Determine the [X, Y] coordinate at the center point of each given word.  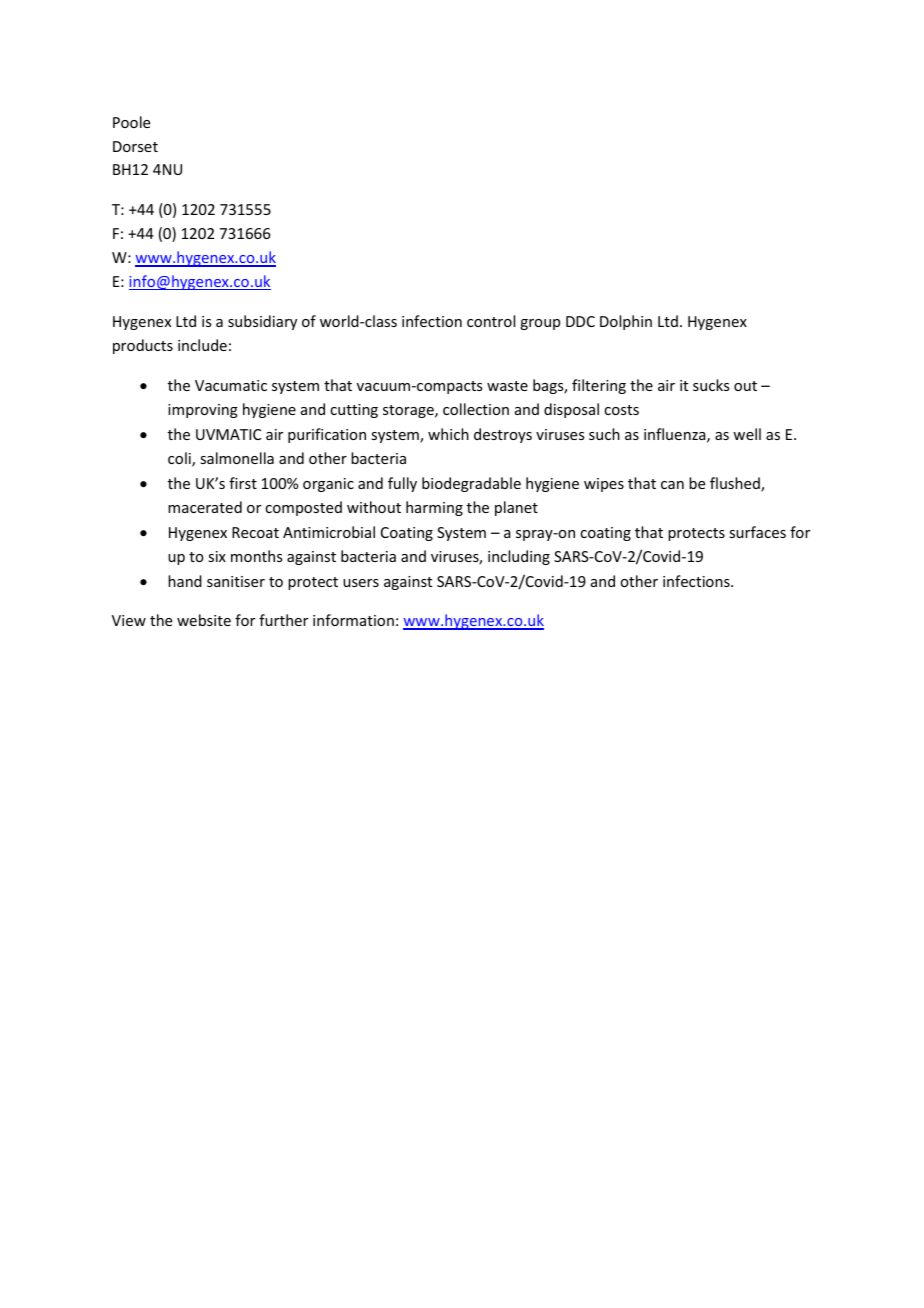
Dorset [135, 146]
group [540, 324]
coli [180, 459]
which [448, 434]
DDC [580, 321]
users [361, 583]
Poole [131, 122]
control [491, 321]
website [204, 620]
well [747, 434]
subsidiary [262, 322]
